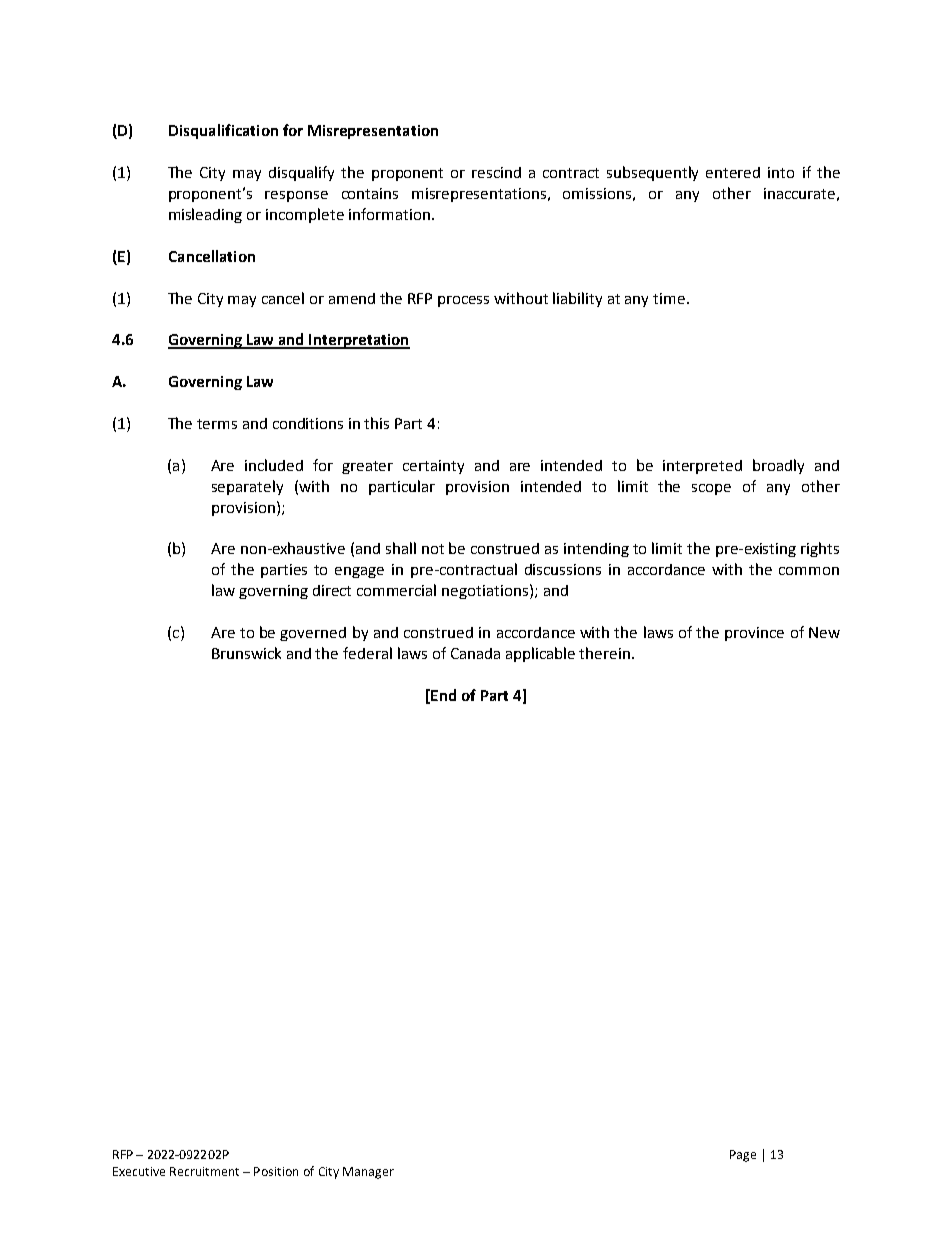 This document has width=952, height=1233. Describe the element at coordinates (496, 172) in the document. I see `rescind` at that location.
